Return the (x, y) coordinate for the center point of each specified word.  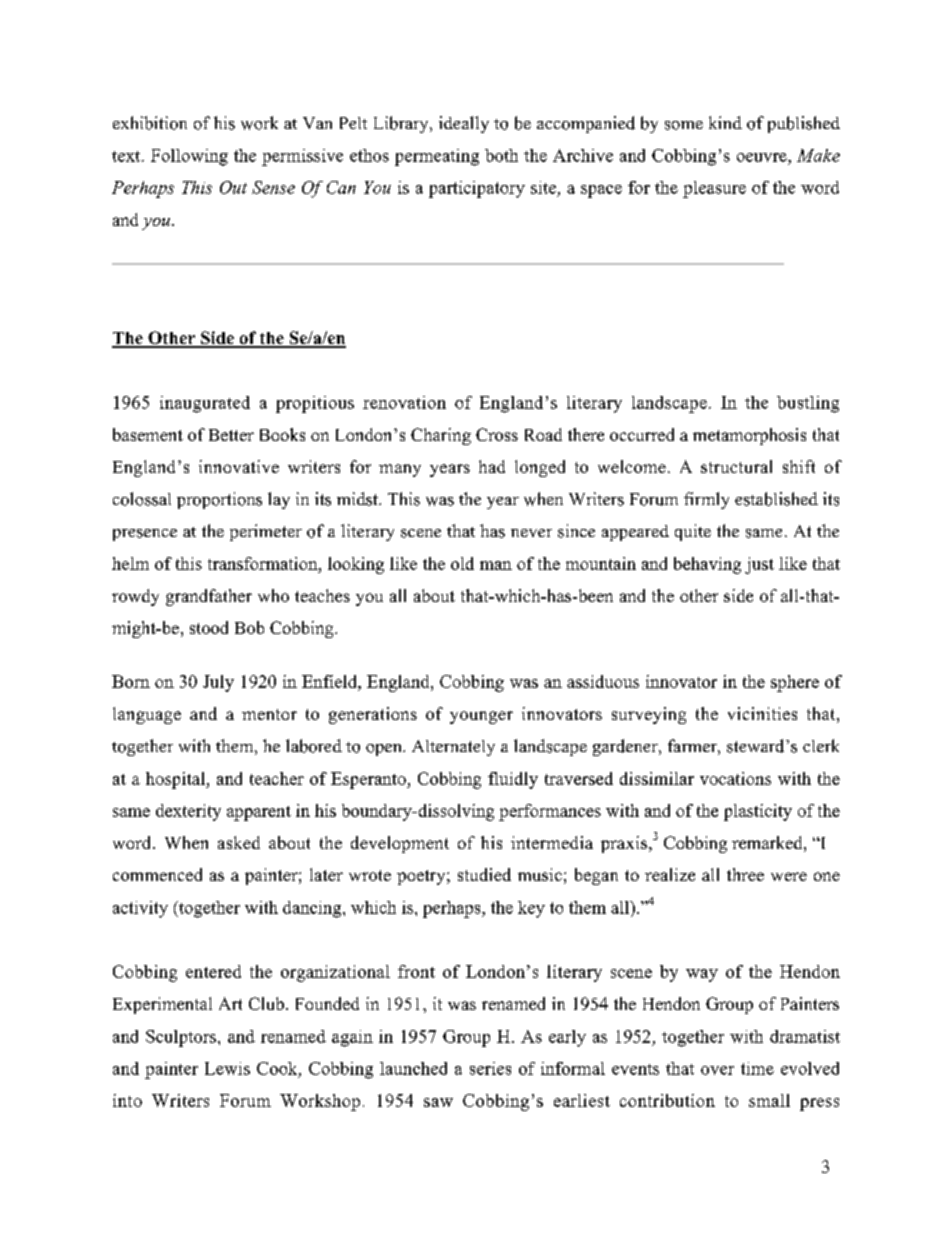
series (490, 1068)
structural (736, 466)
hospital (176, 780)
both (501, 155)
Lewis (227, 1068)
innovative (239, 466)
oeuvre (763, 157)
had (492, 466)
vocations (735, 778)
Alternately (453, 748)
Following (189, 157)
